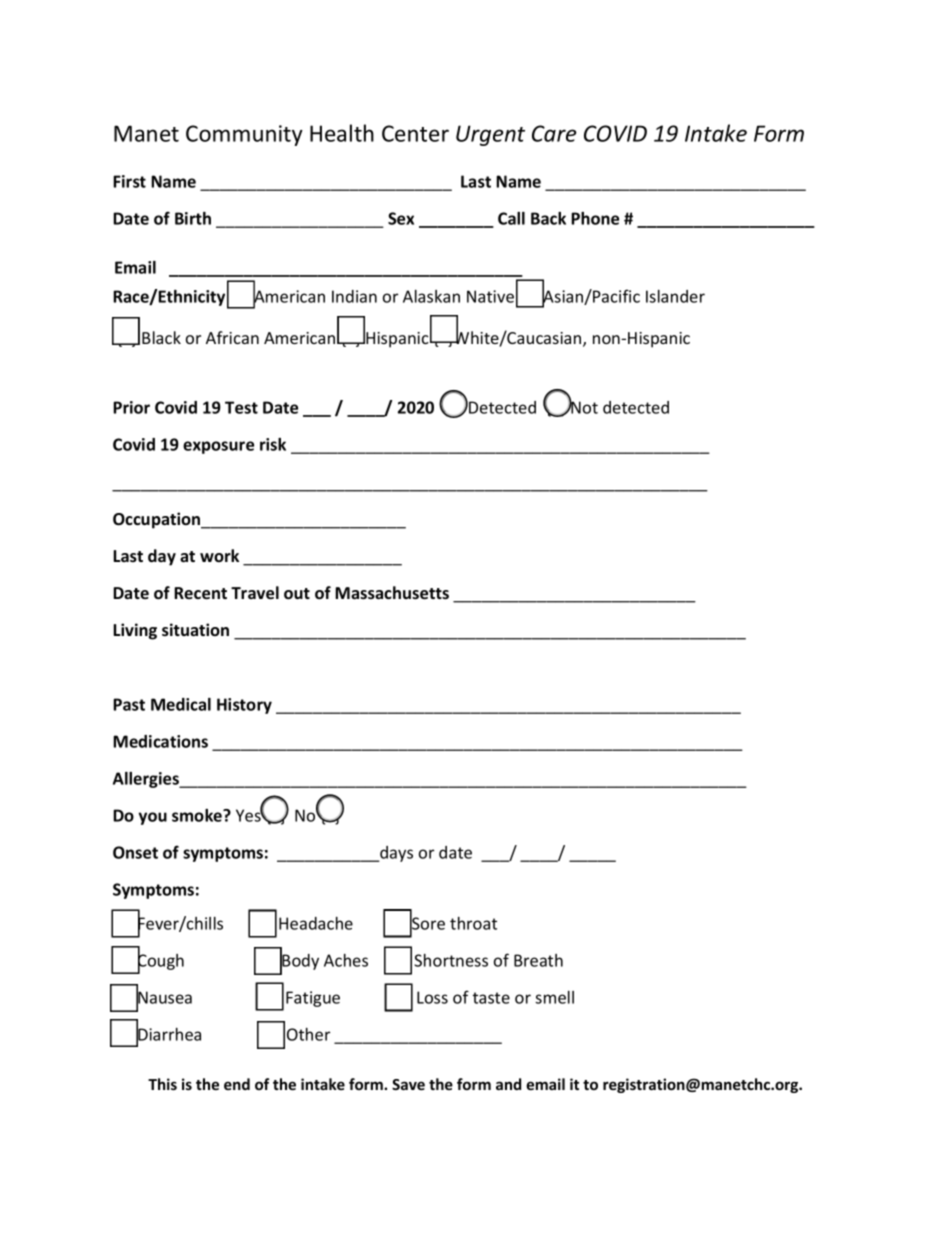  What do you see at coordinates (244, 706) in the page?
I see `History` at bounding box center [244, 706].
